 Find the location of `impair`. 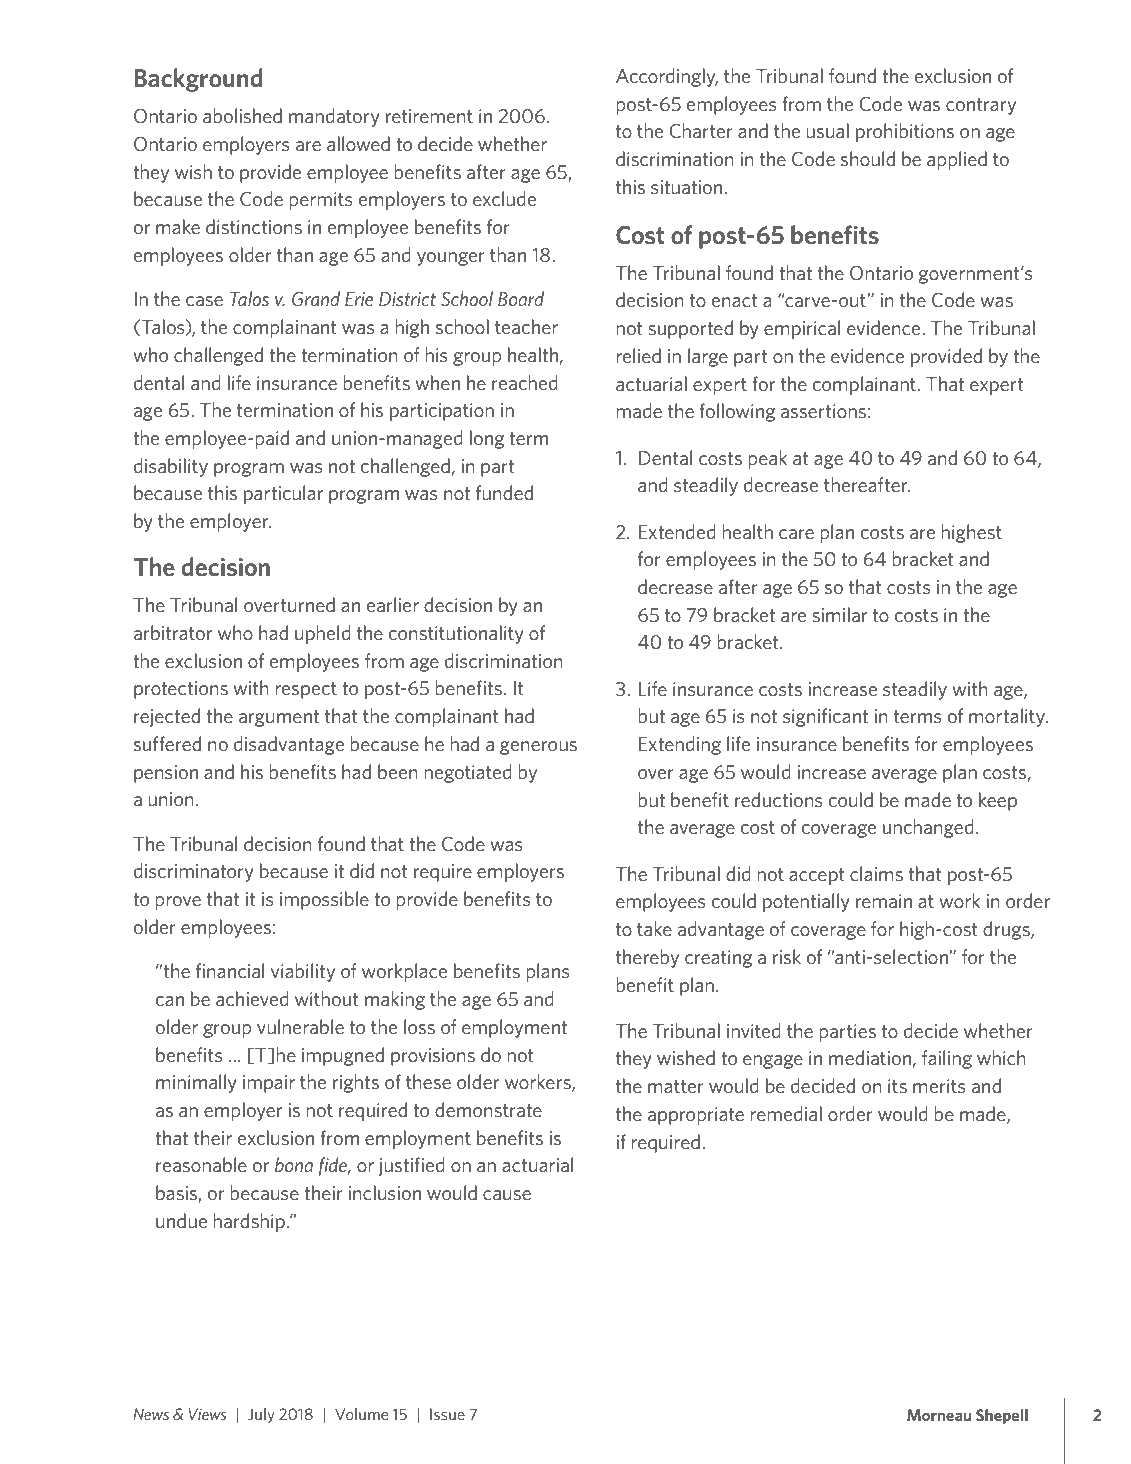

impair is located at coordinates (269, 1084).
